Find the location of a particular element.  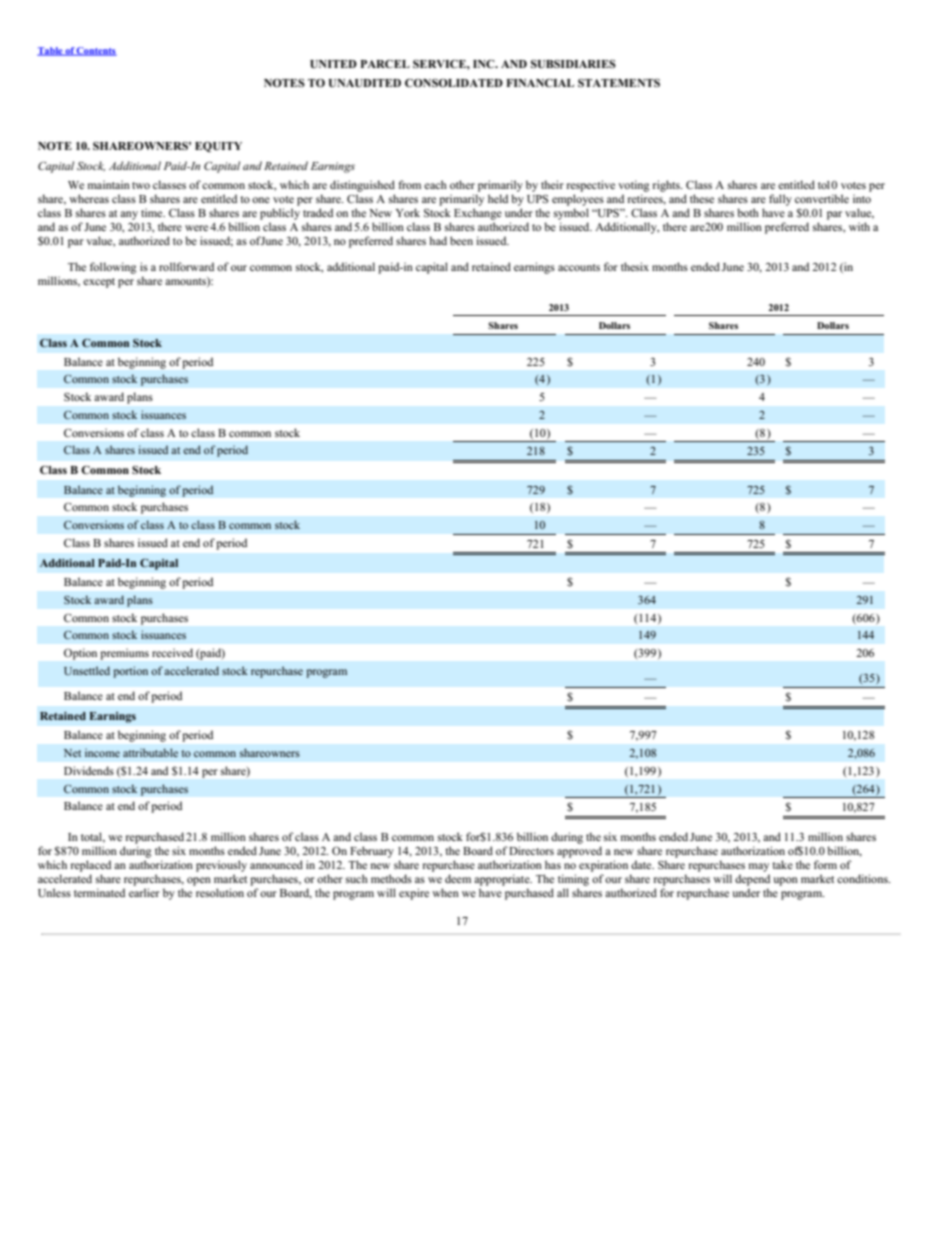

deem is located at coordinates (458, 878).
